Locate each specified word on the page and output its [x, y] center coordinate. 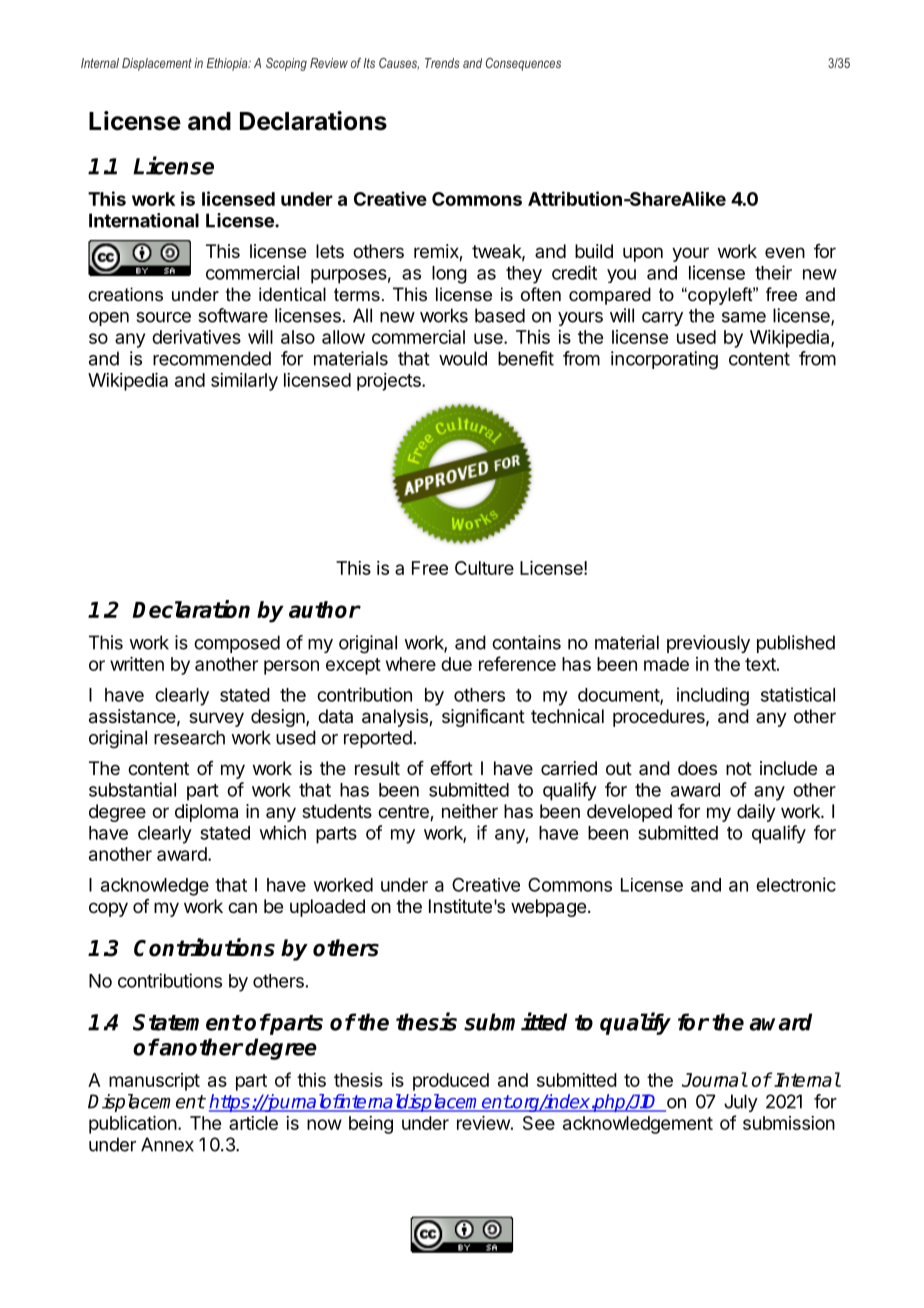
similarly [244, 382]
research [189, 737]
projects [390, 382]
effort [451, 768]
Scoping [286, 64]
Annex [167, 1144]
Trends [442, 63]
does [697, 768]
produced [451, 1082]
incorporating [664, 360]
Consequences [523, 64]
